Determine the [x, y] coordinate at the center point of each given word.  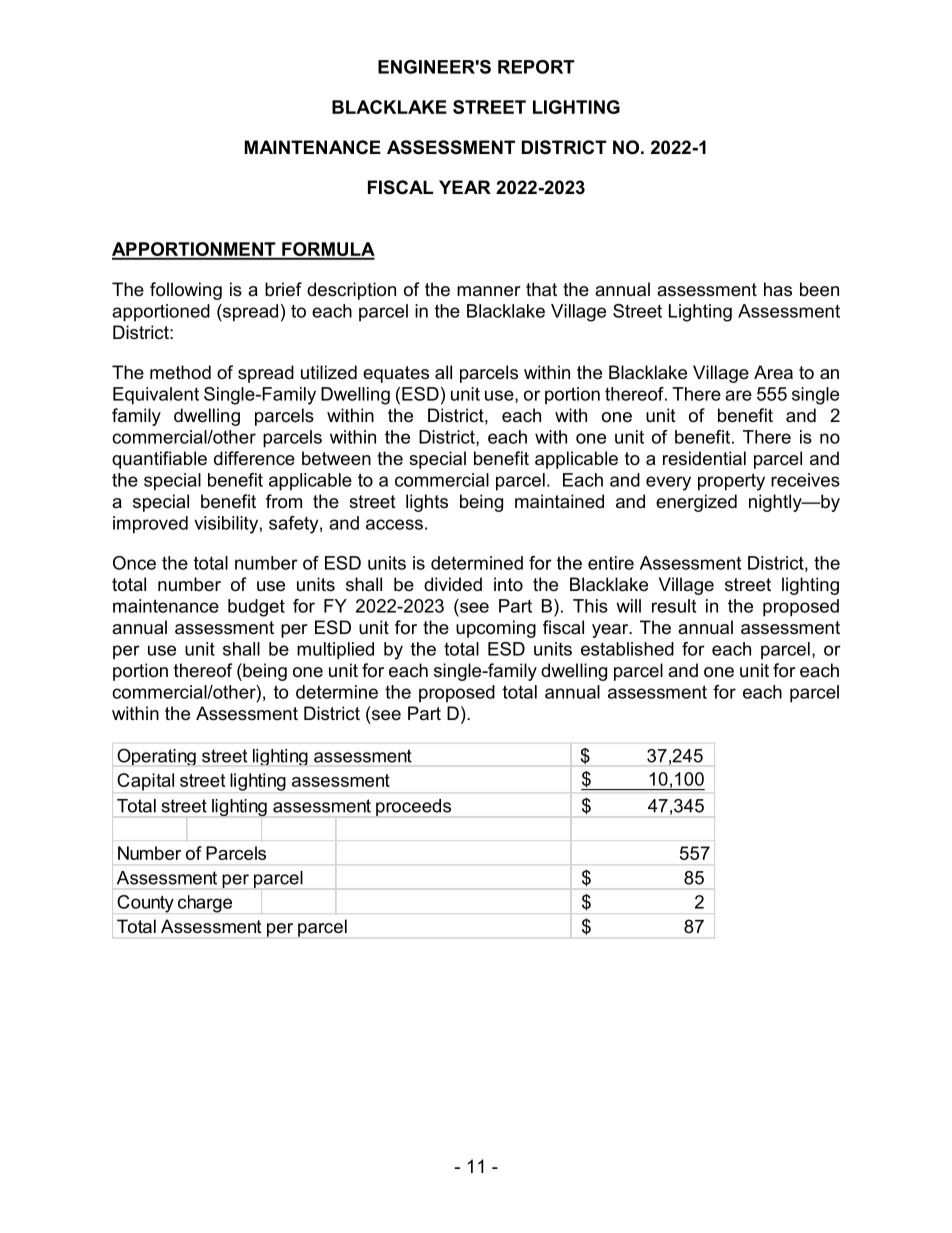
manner [489, 291]
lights [427, 503]
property [731, 482]
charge [205, 904]
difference [254, 458]
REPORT [536, 67]
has [778, 289]
